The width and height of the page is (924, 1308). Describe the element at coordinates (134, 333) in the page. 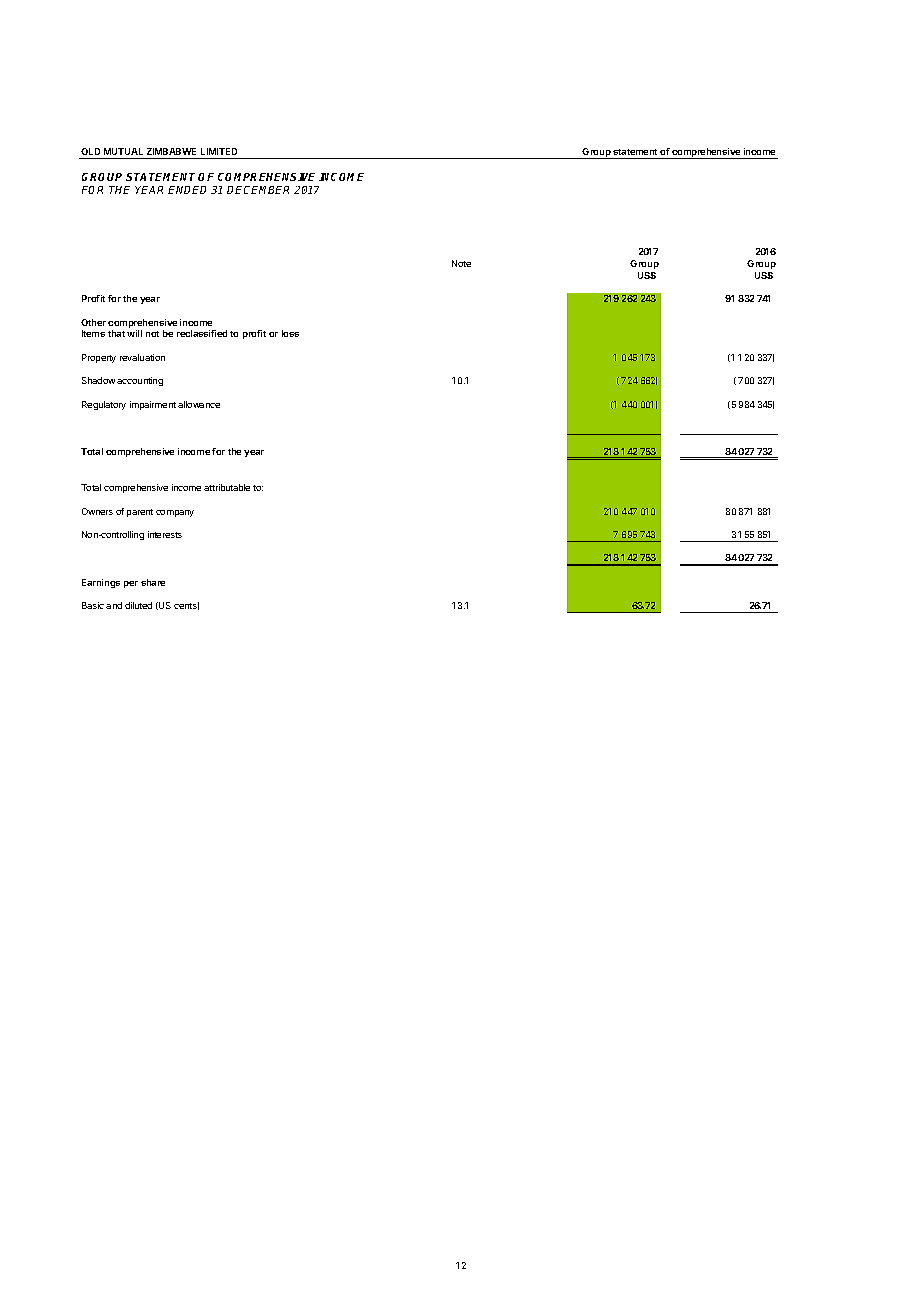

I see `will` at that location.
